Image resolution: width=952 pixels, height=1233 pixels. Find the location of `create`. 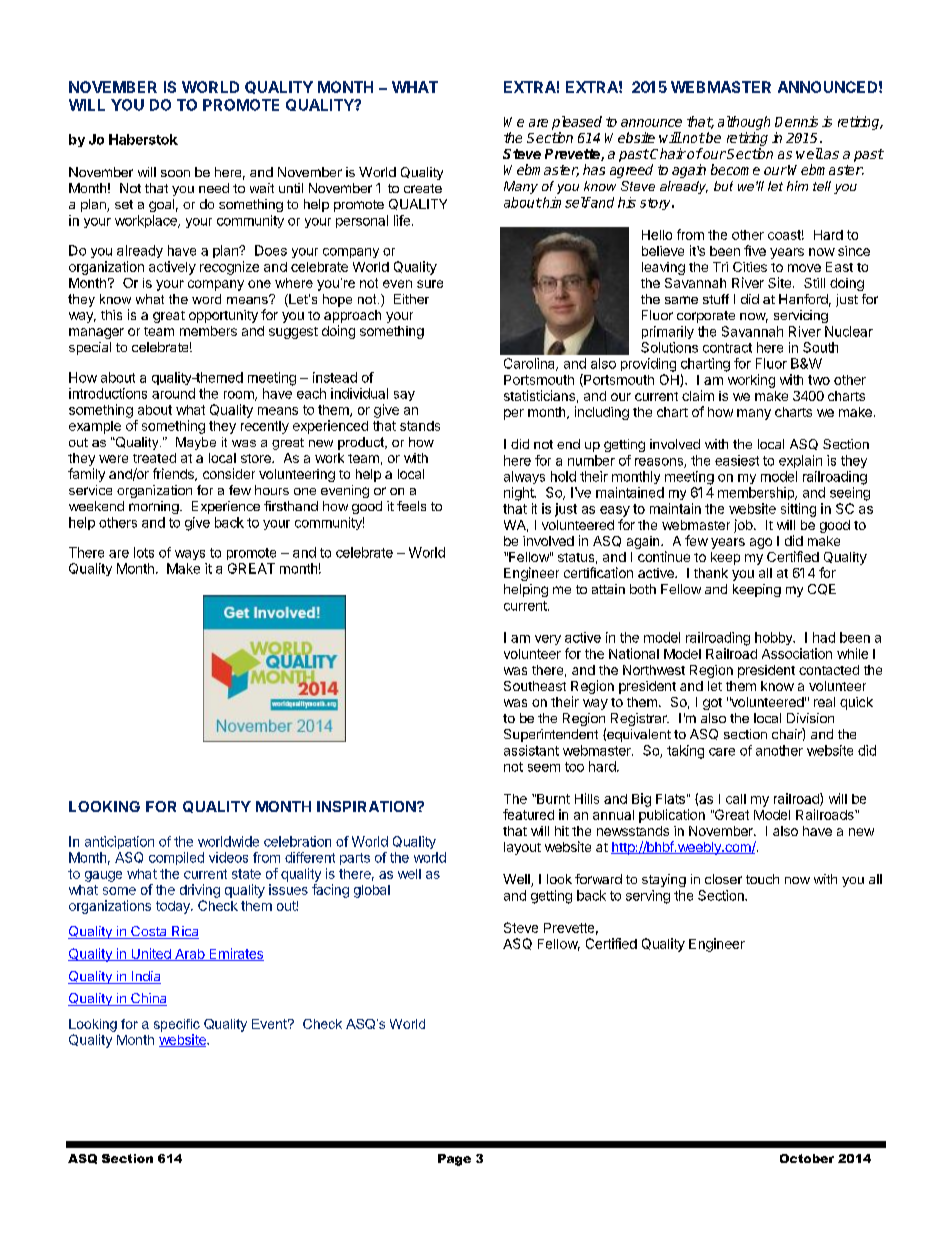

create is located at coordinates (423, 188).
